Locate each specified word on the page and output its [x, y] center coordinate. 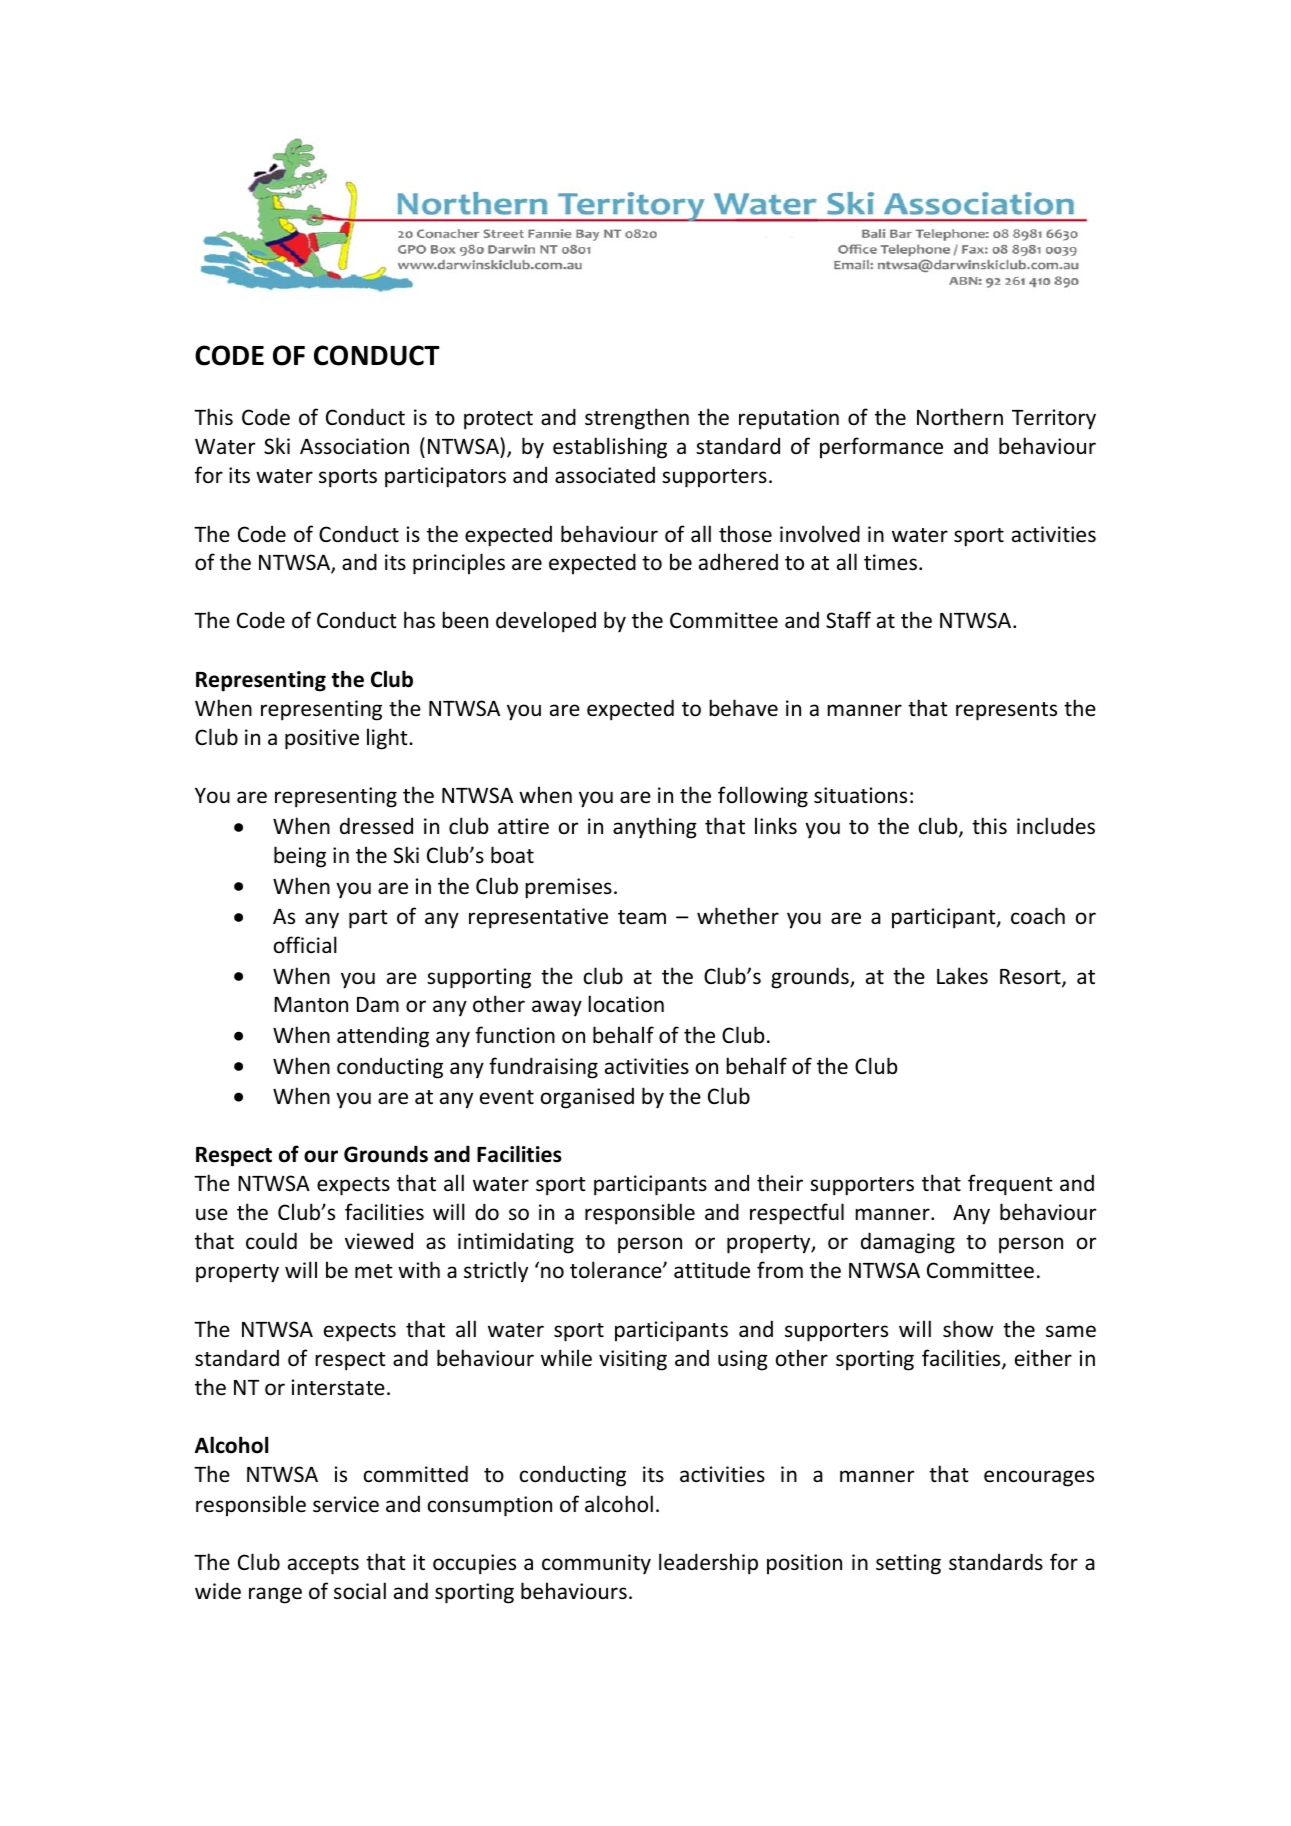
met [374, 1271]
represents [1006, 711]
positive [322, 739]
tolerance [617, 1270]
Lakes [962, 976]
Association [354, 446]
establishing [610, 448]
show [968, 1329]
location [626, 1004]
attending [383, 1037]
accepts [323, 1565]
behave [743, 708]
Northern [960, 417]
